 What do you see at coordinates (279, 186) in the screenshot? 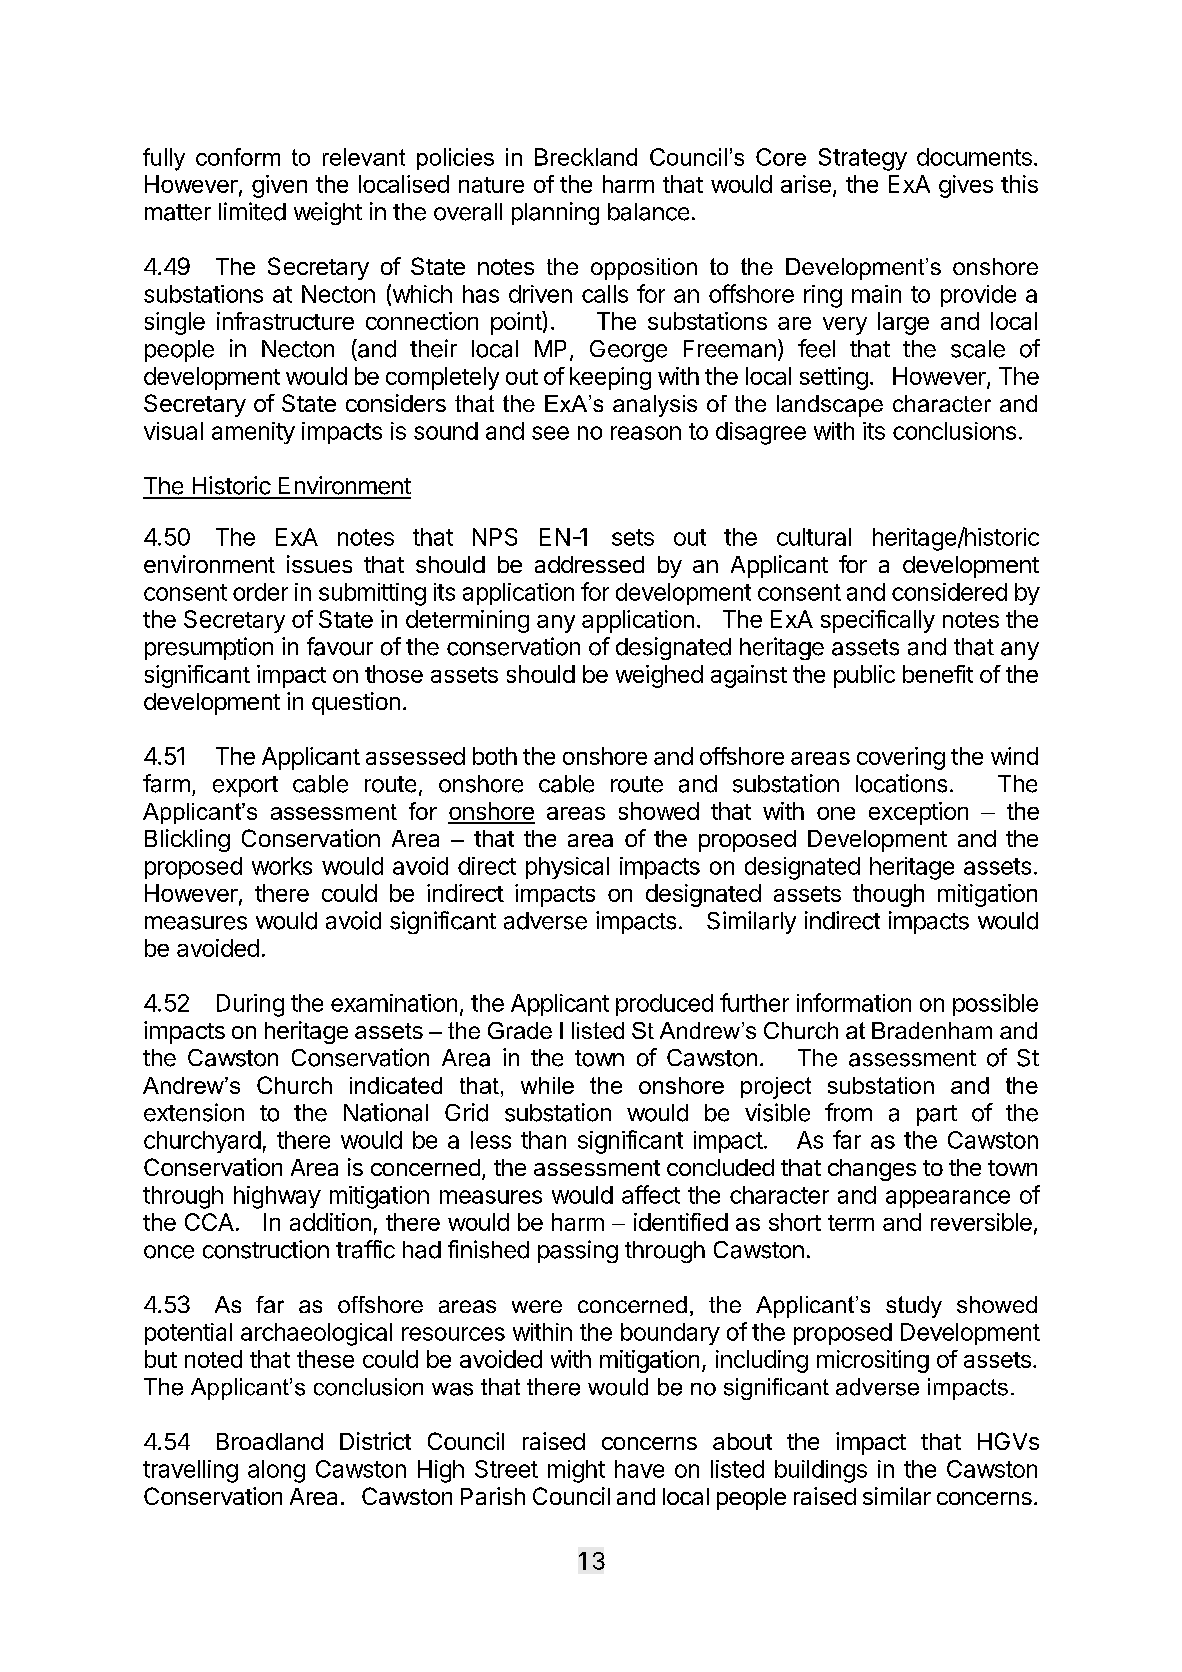
I see `given` at bounding box center [279, 186].
